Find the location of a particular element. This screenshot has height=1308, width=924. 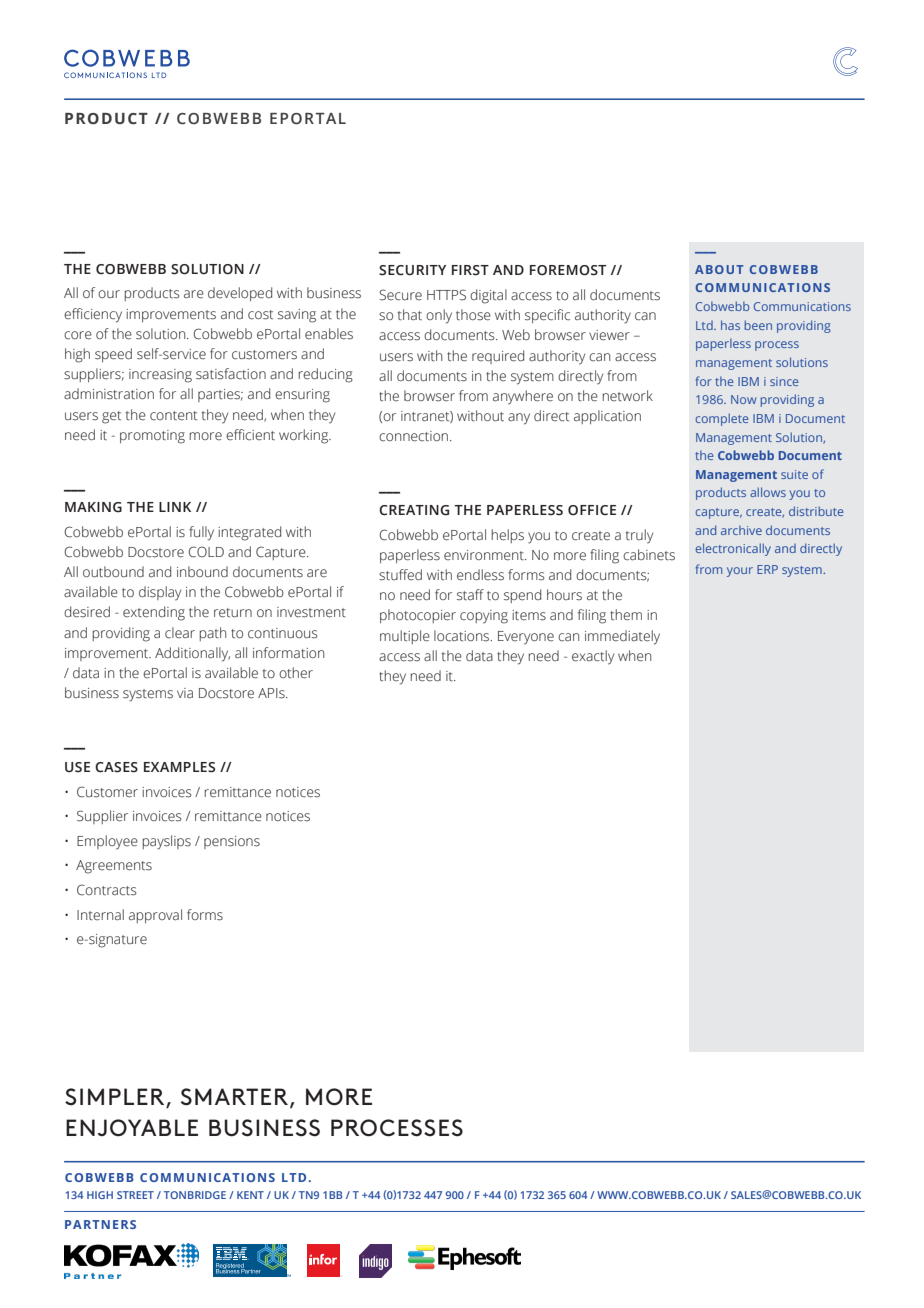

immediately is located at coordinates (622, 637).
